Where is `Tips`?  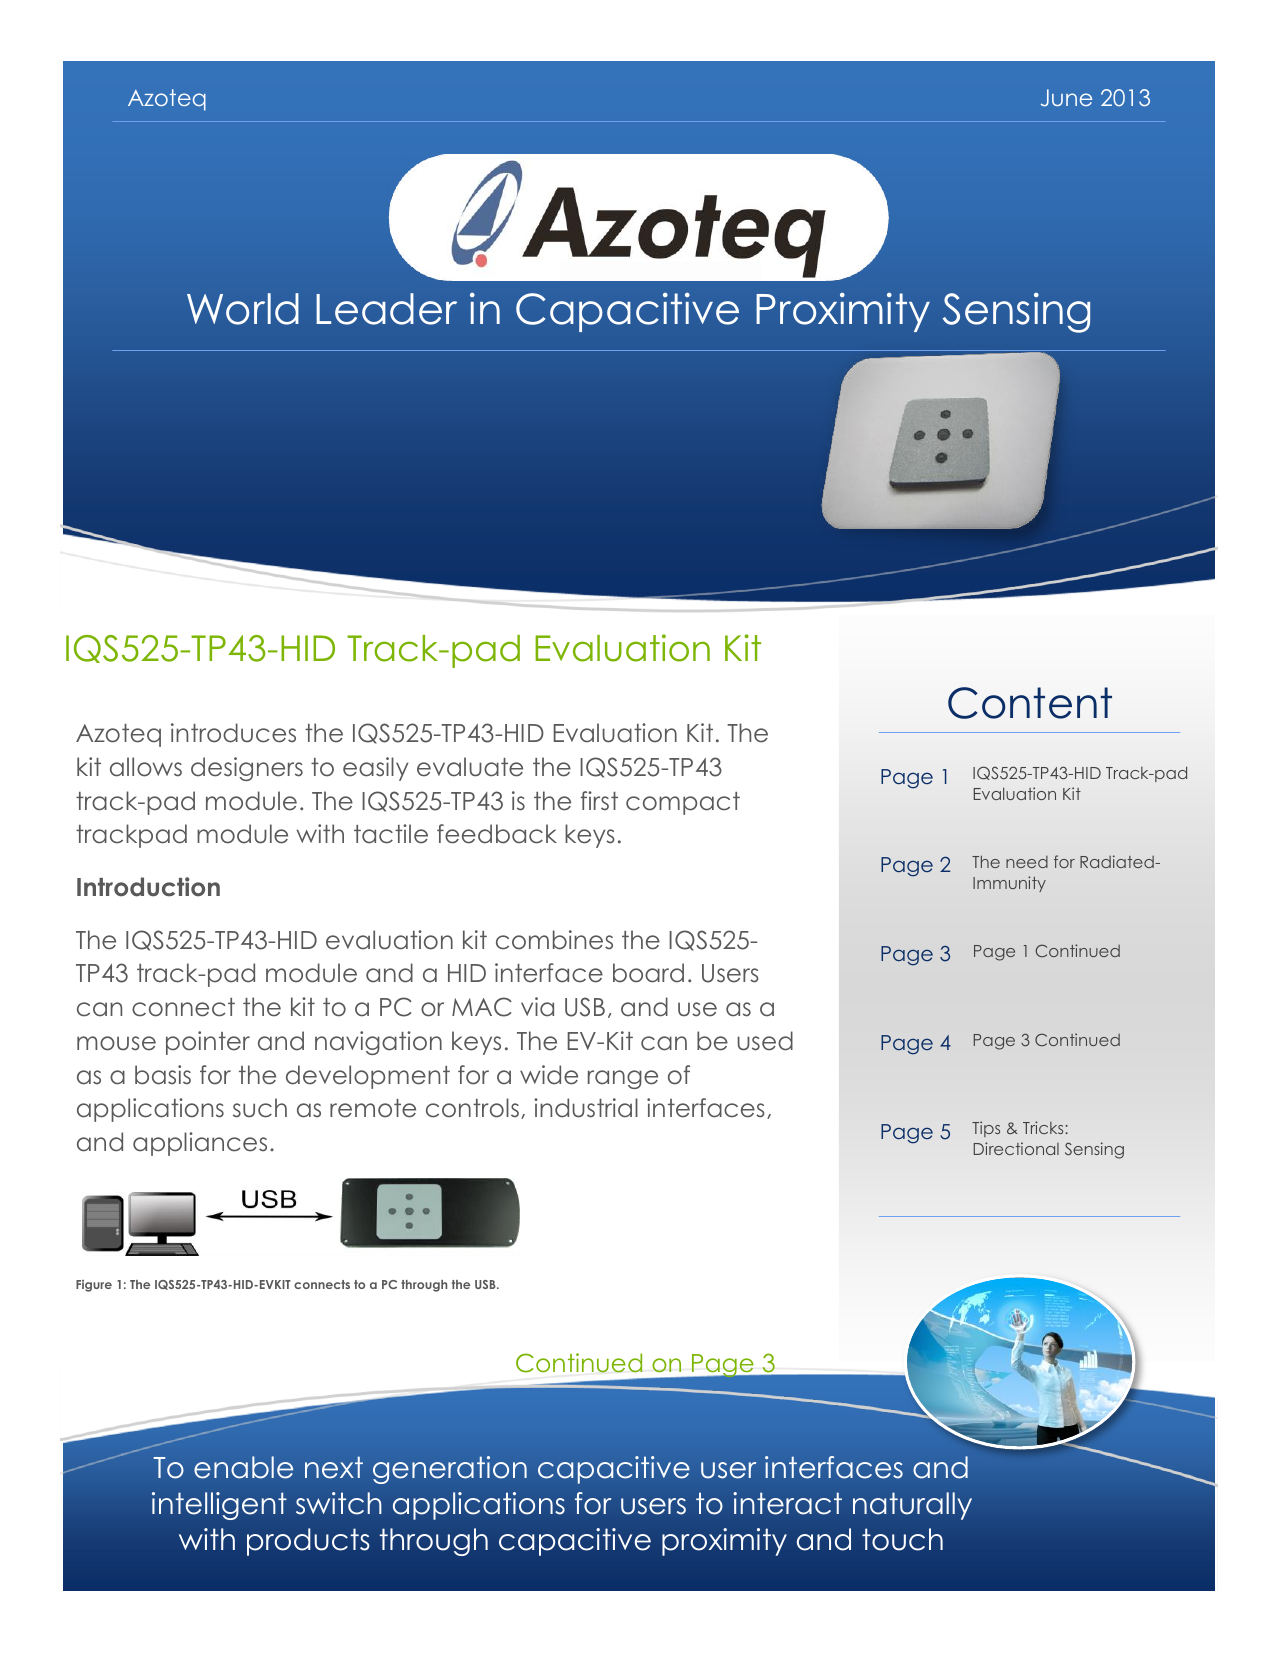
Tips is located at coordinates (986, 1129).
